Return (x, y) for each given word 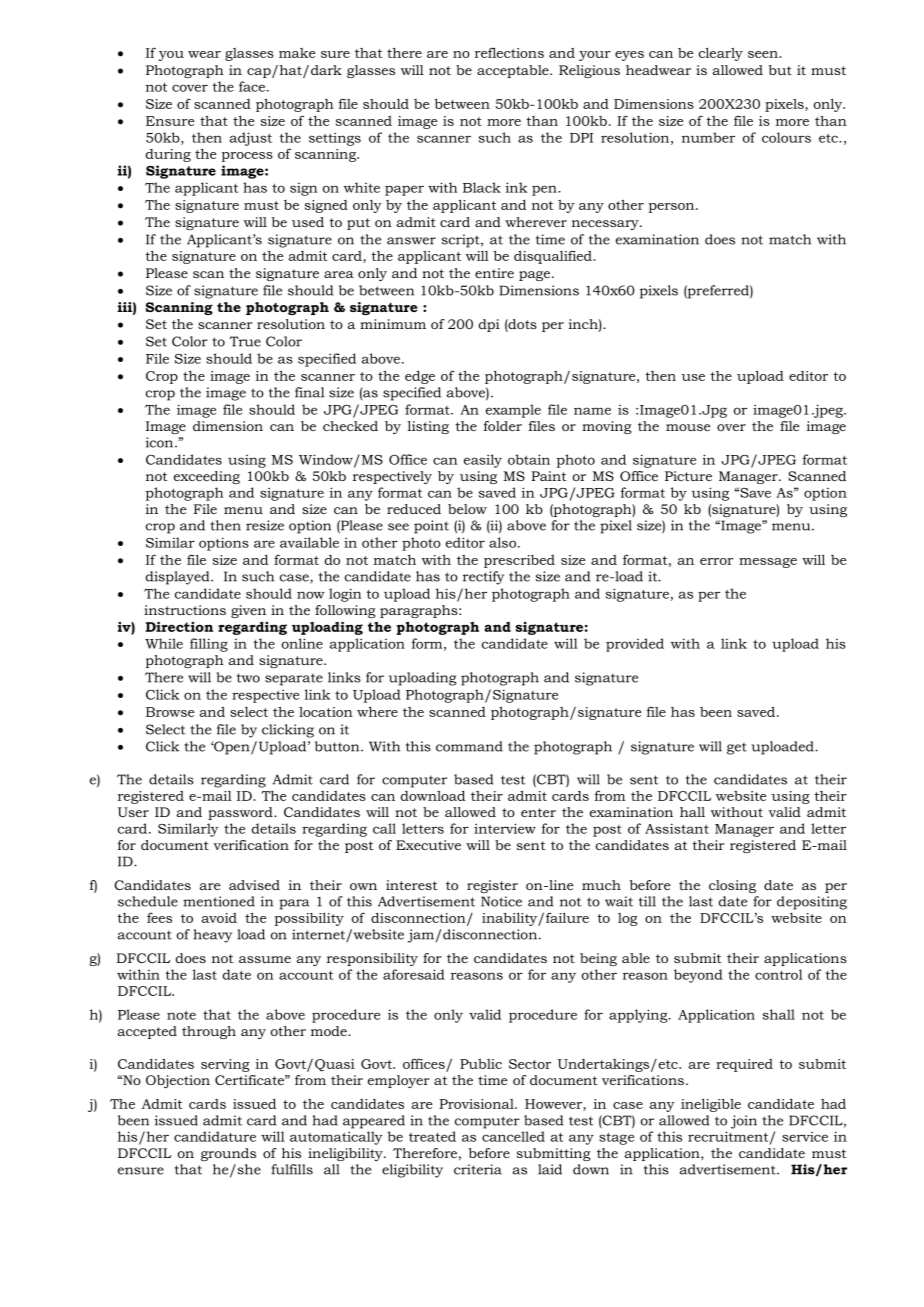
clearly (721, 54)
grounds (228, 1154)
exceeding (207, 477)
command (469, 746)
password (241, 813)
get (737, 749)
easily (483, 461)
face (253, 86)
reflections (509, 52)
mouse (688, 427)
